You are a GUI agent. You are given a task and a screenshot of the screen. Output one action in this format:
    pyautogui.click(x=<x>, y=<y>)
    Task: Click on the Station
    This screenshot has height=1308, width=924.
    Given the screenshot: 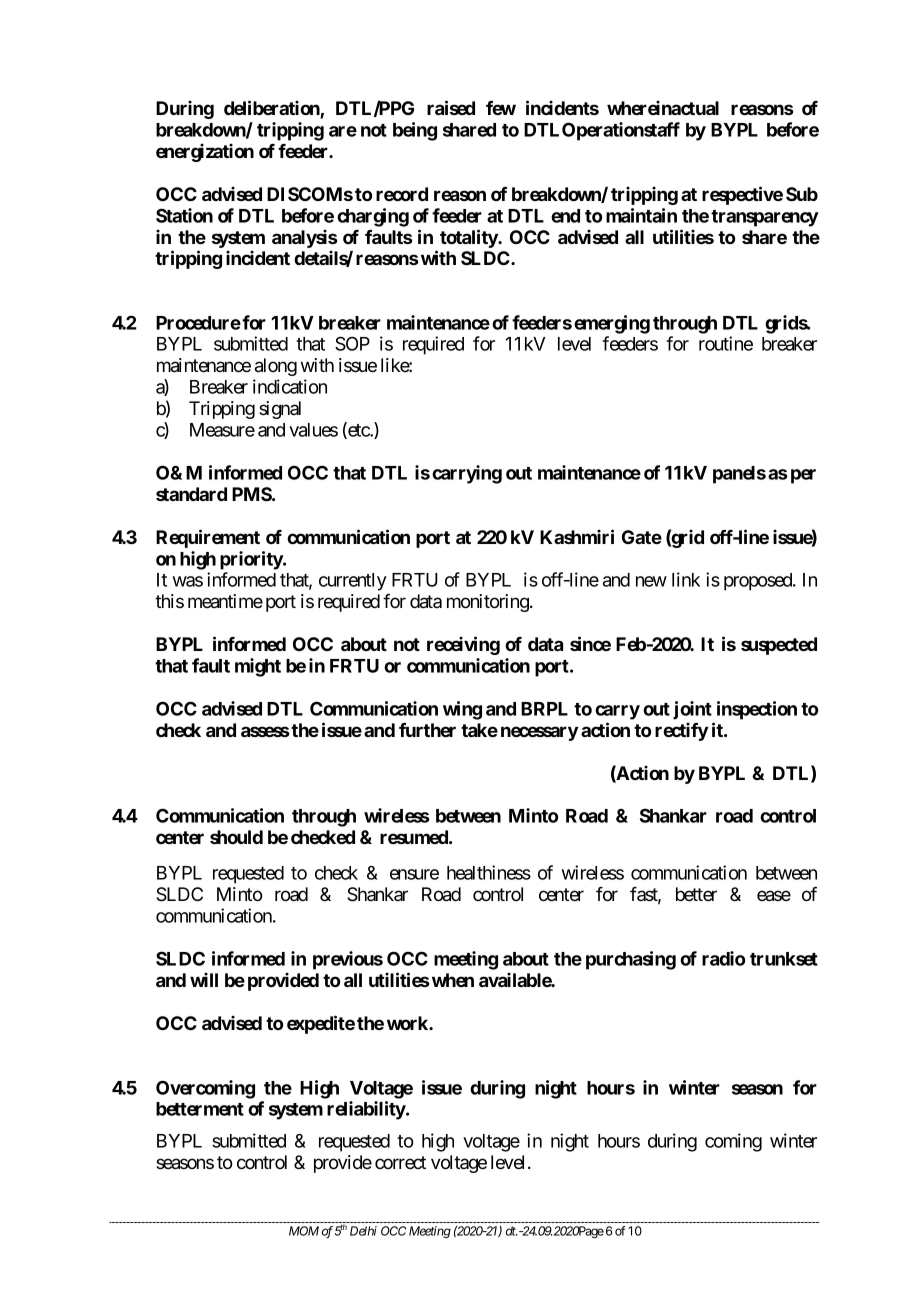 What is the action you would take?
    pyautogui.click(x=184, y=215)
